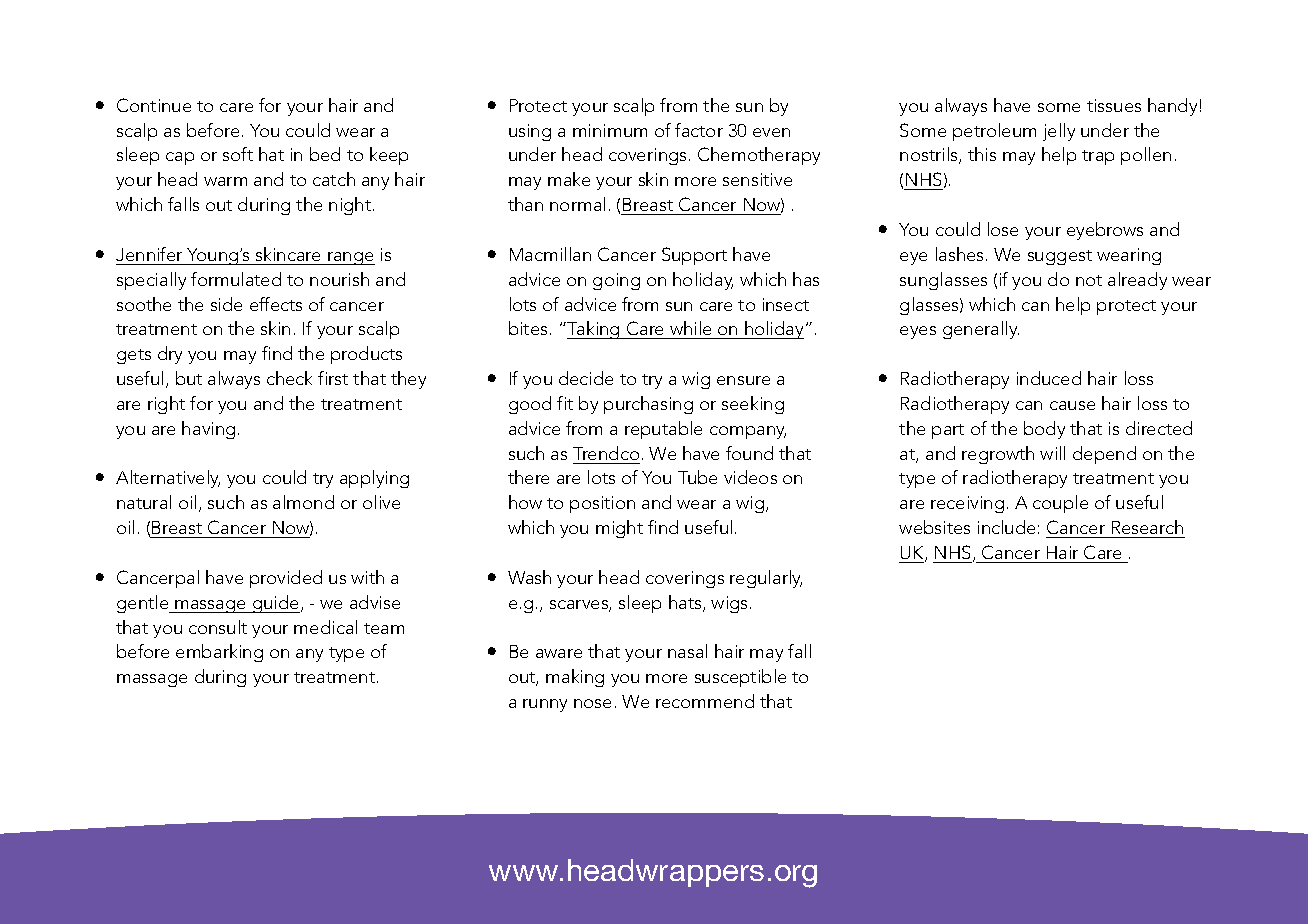  What do you see at coordinates (705, 701) in the screenshot?
I see `recommend` at bounding box center [705, 701].
